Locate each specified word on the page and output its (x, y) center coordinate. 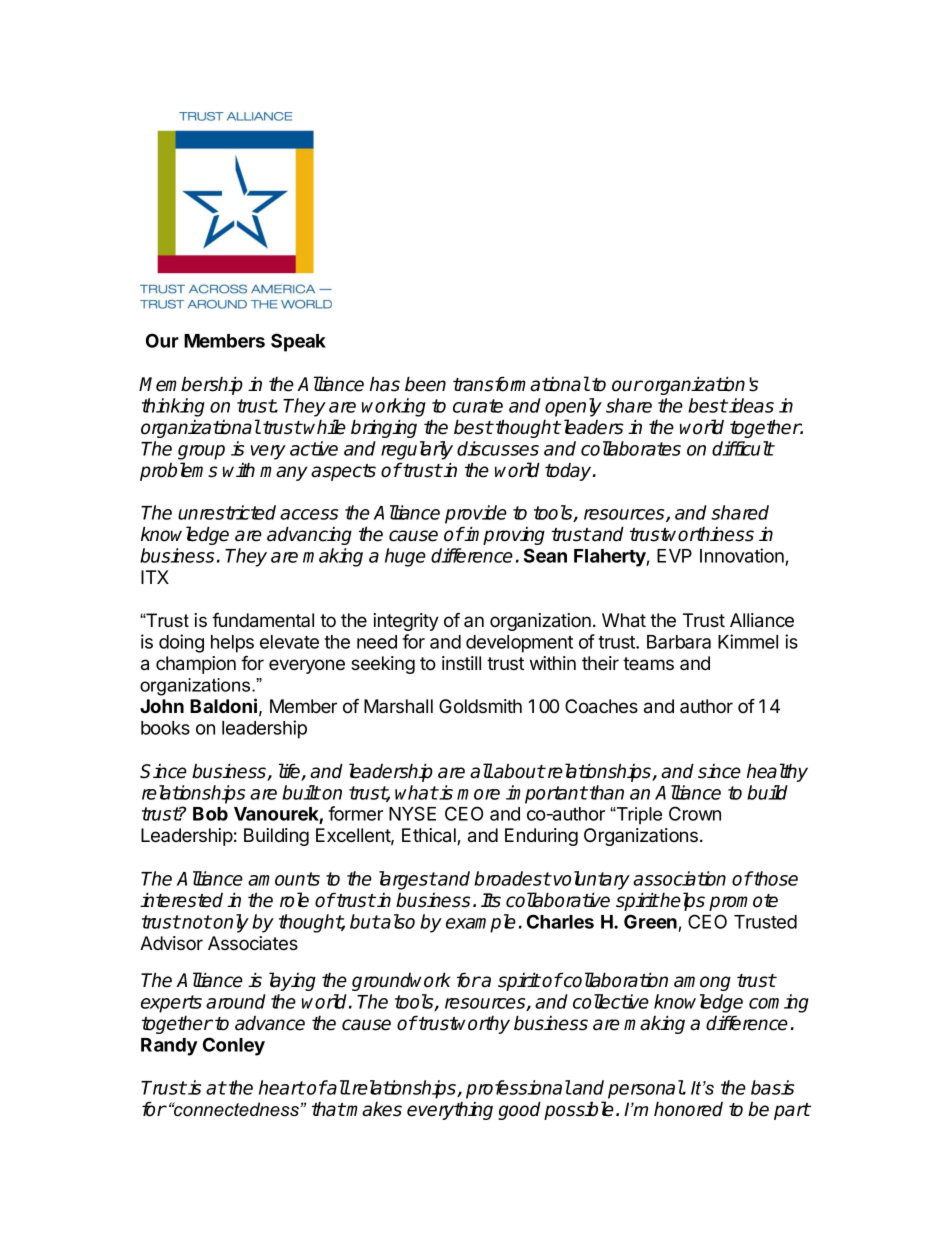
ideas (750, 405)
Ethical (430, 836)
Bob (210, 814)
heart (282, 1087)
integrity (406, 622)
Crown (695, 813)
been (425, 384)
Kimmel (748, 641)
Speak (298, 342)
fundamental (263, 620)
